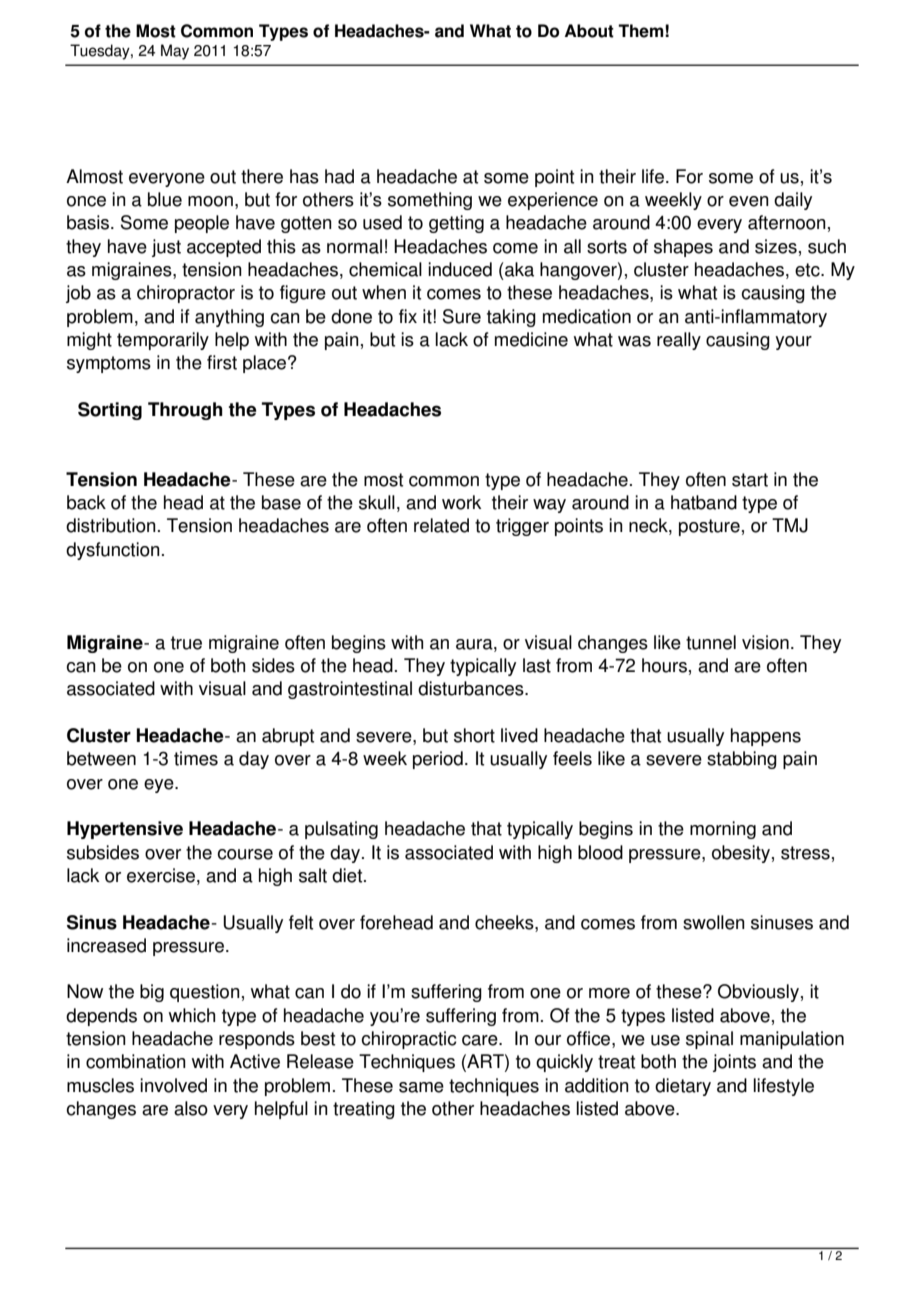  I want to click on About, so click(589, 31).
